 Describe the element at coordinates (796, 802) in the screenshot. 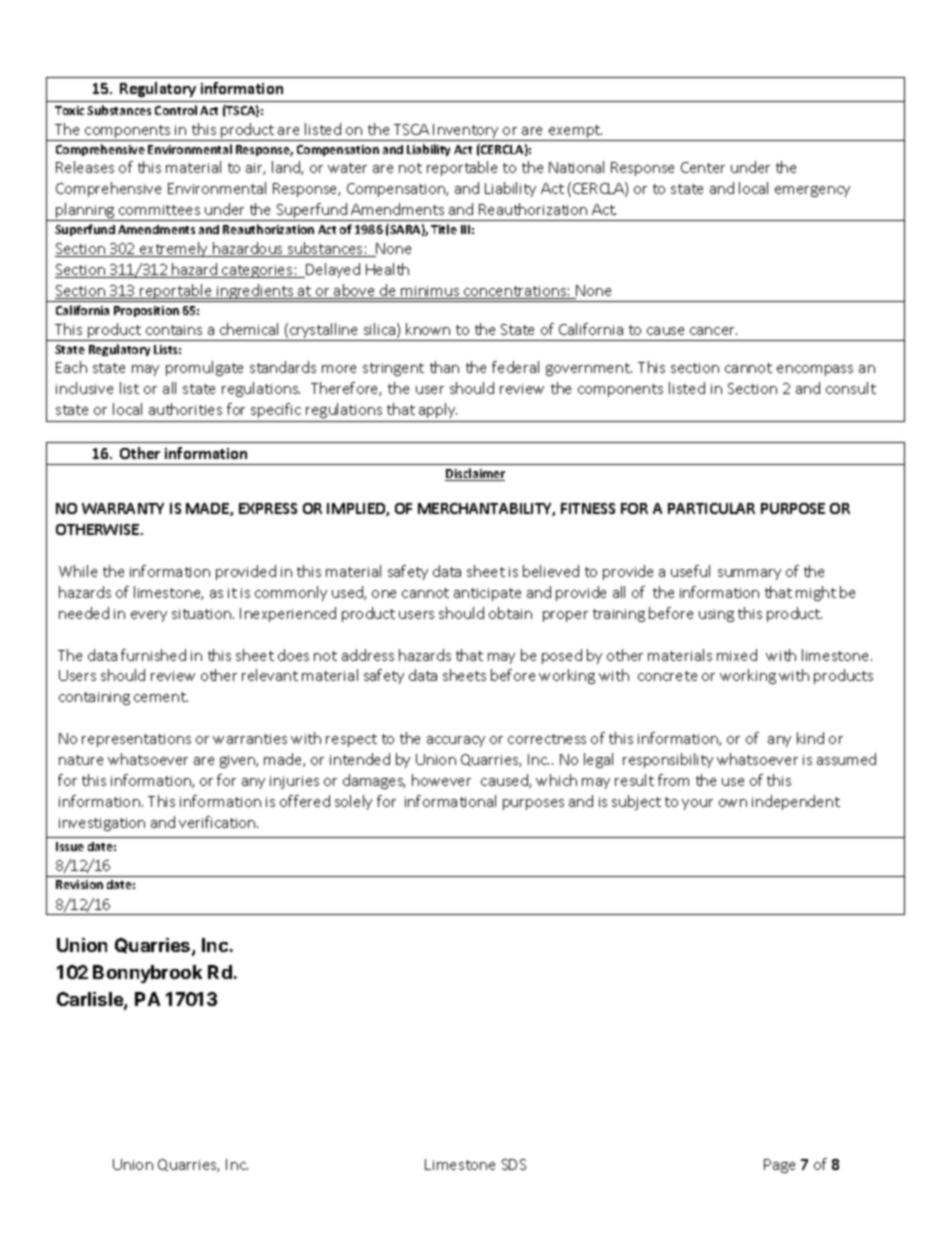

I see `independent` at that location.
